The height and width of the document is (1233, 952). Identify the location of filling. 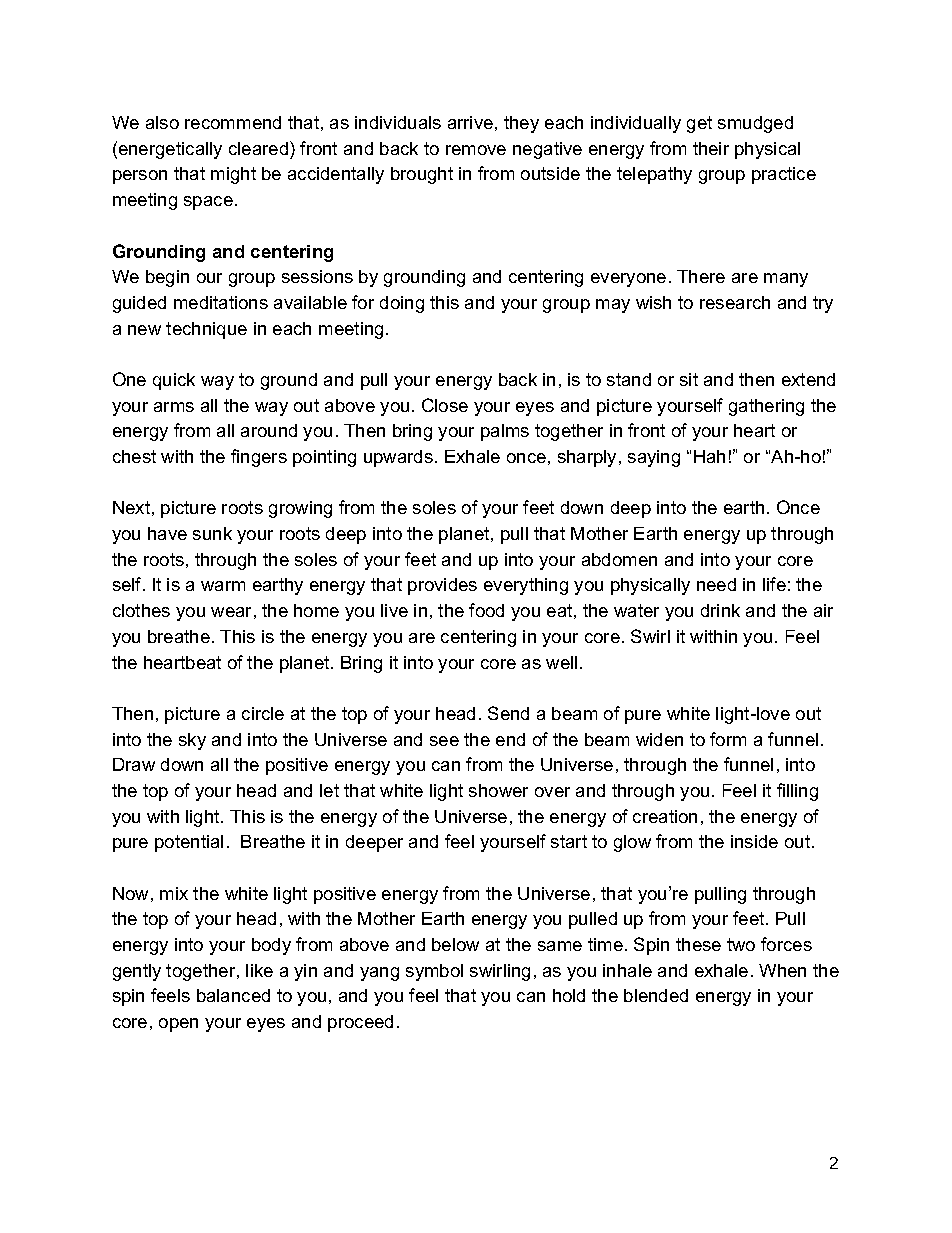
(797, 792).
